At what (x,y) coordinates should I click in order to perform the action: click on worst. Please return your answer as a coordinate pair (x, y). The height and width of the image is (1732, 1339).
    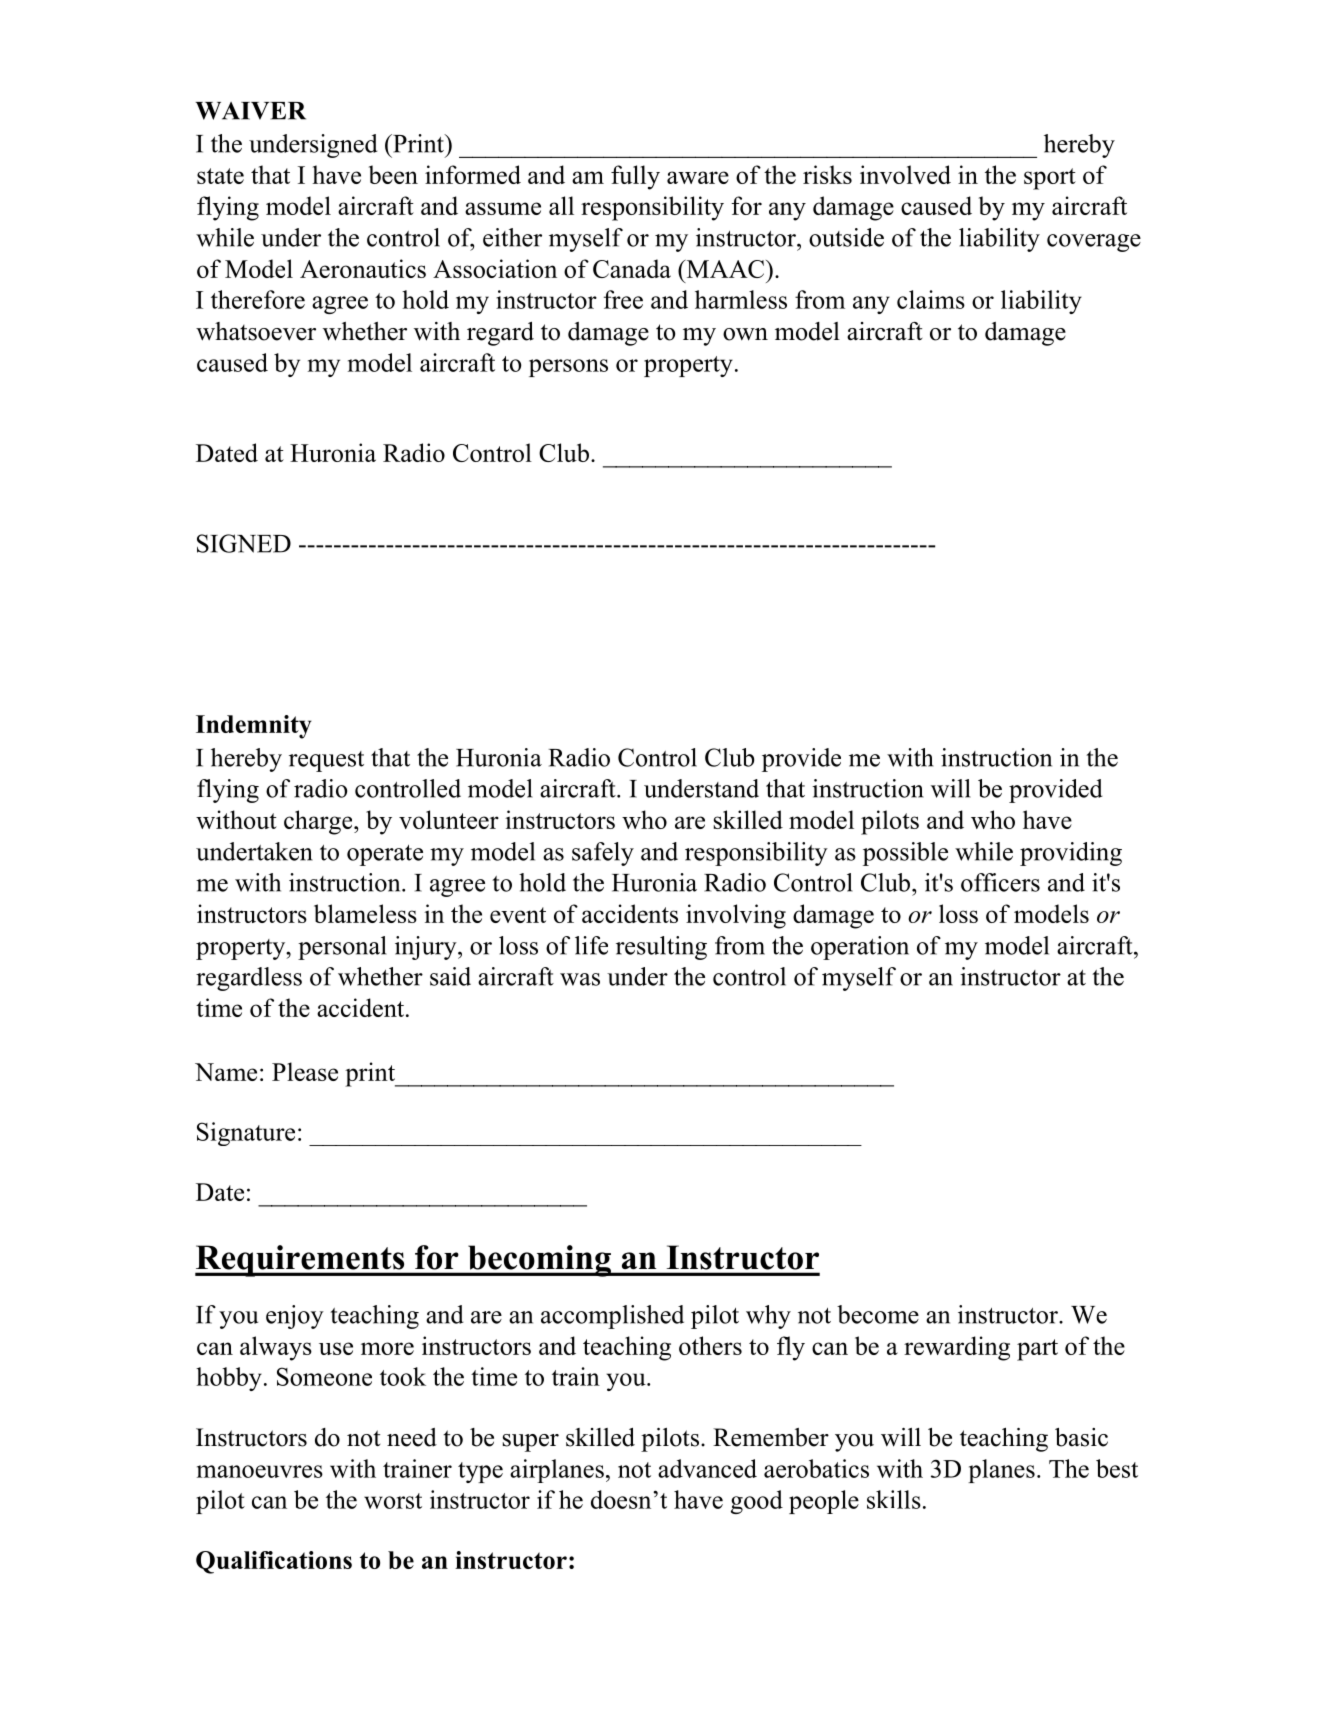
    Looking at the image, I should click on (393, 1501).
